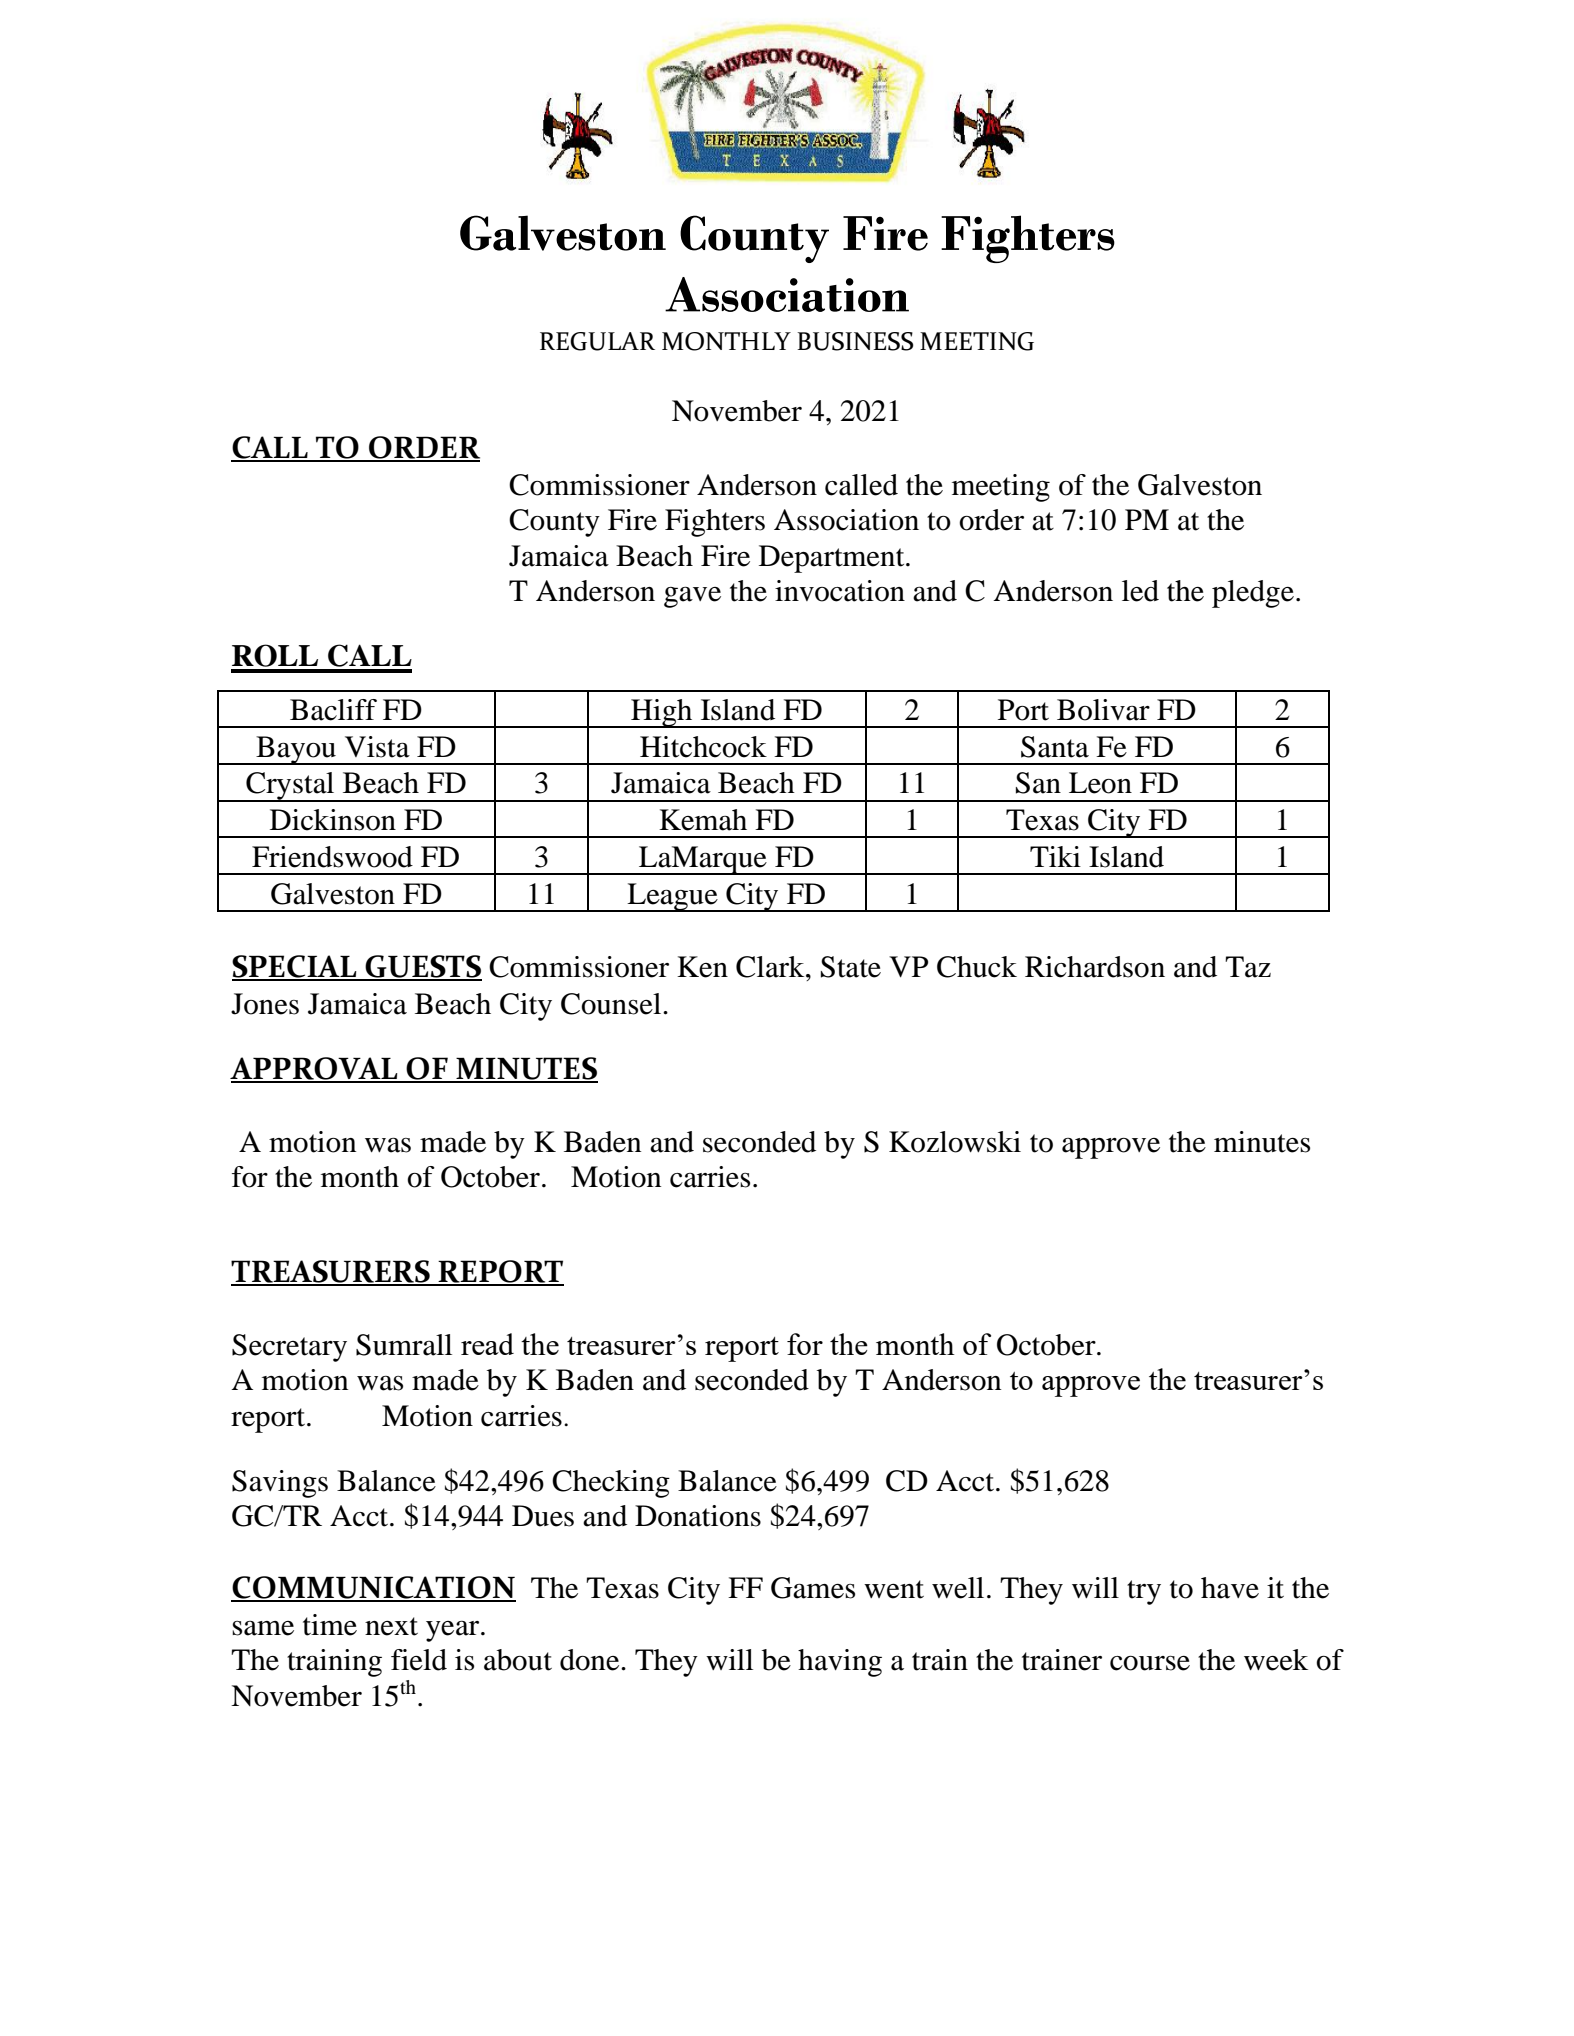 This document has width=1574, height=2036. What do you see at coordinates (1230, 1588) in the document?
I see `have` at bounding box center [1230, 1588].
